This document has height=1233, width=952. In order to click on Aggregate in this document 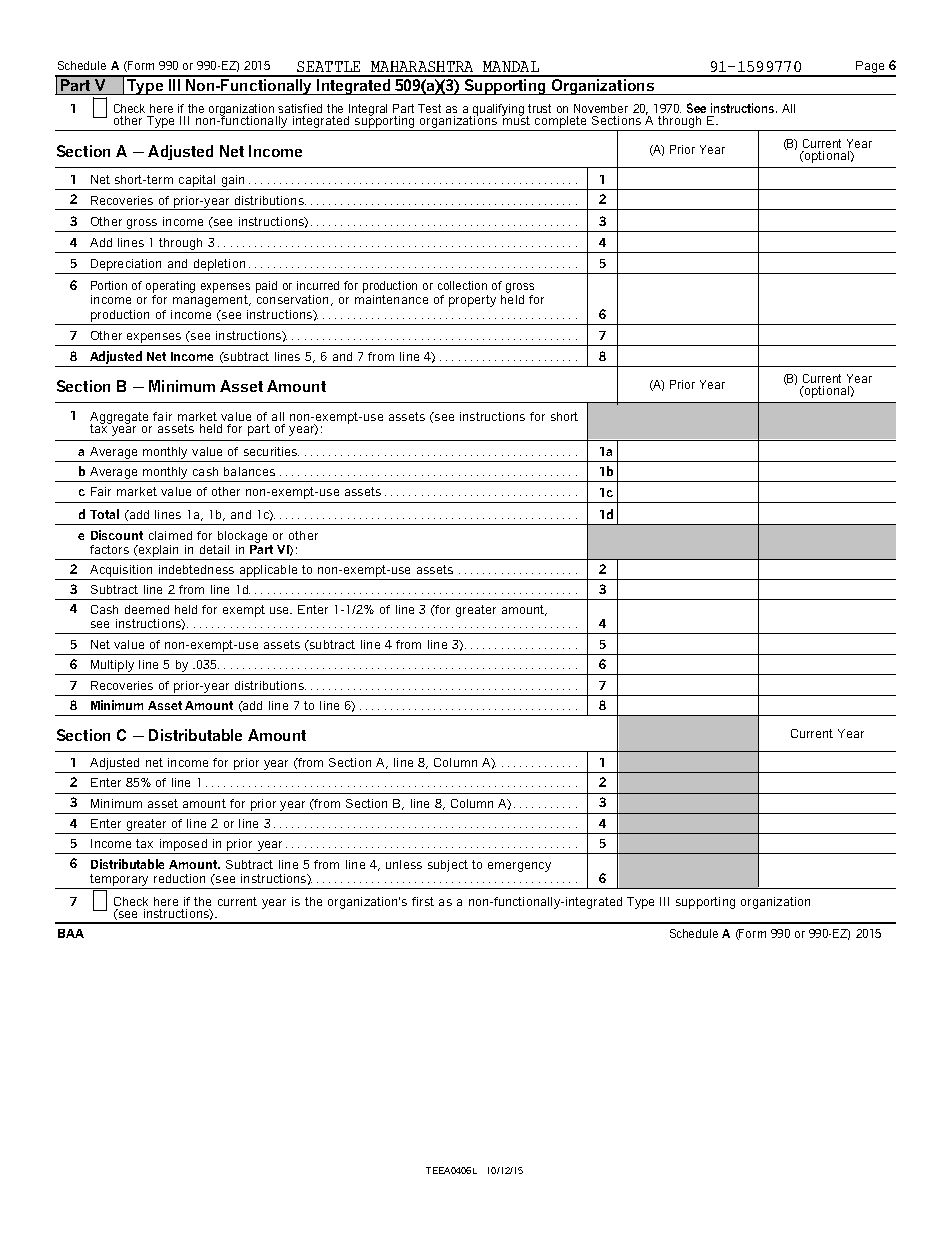, I will do `click(119, 418)`.
